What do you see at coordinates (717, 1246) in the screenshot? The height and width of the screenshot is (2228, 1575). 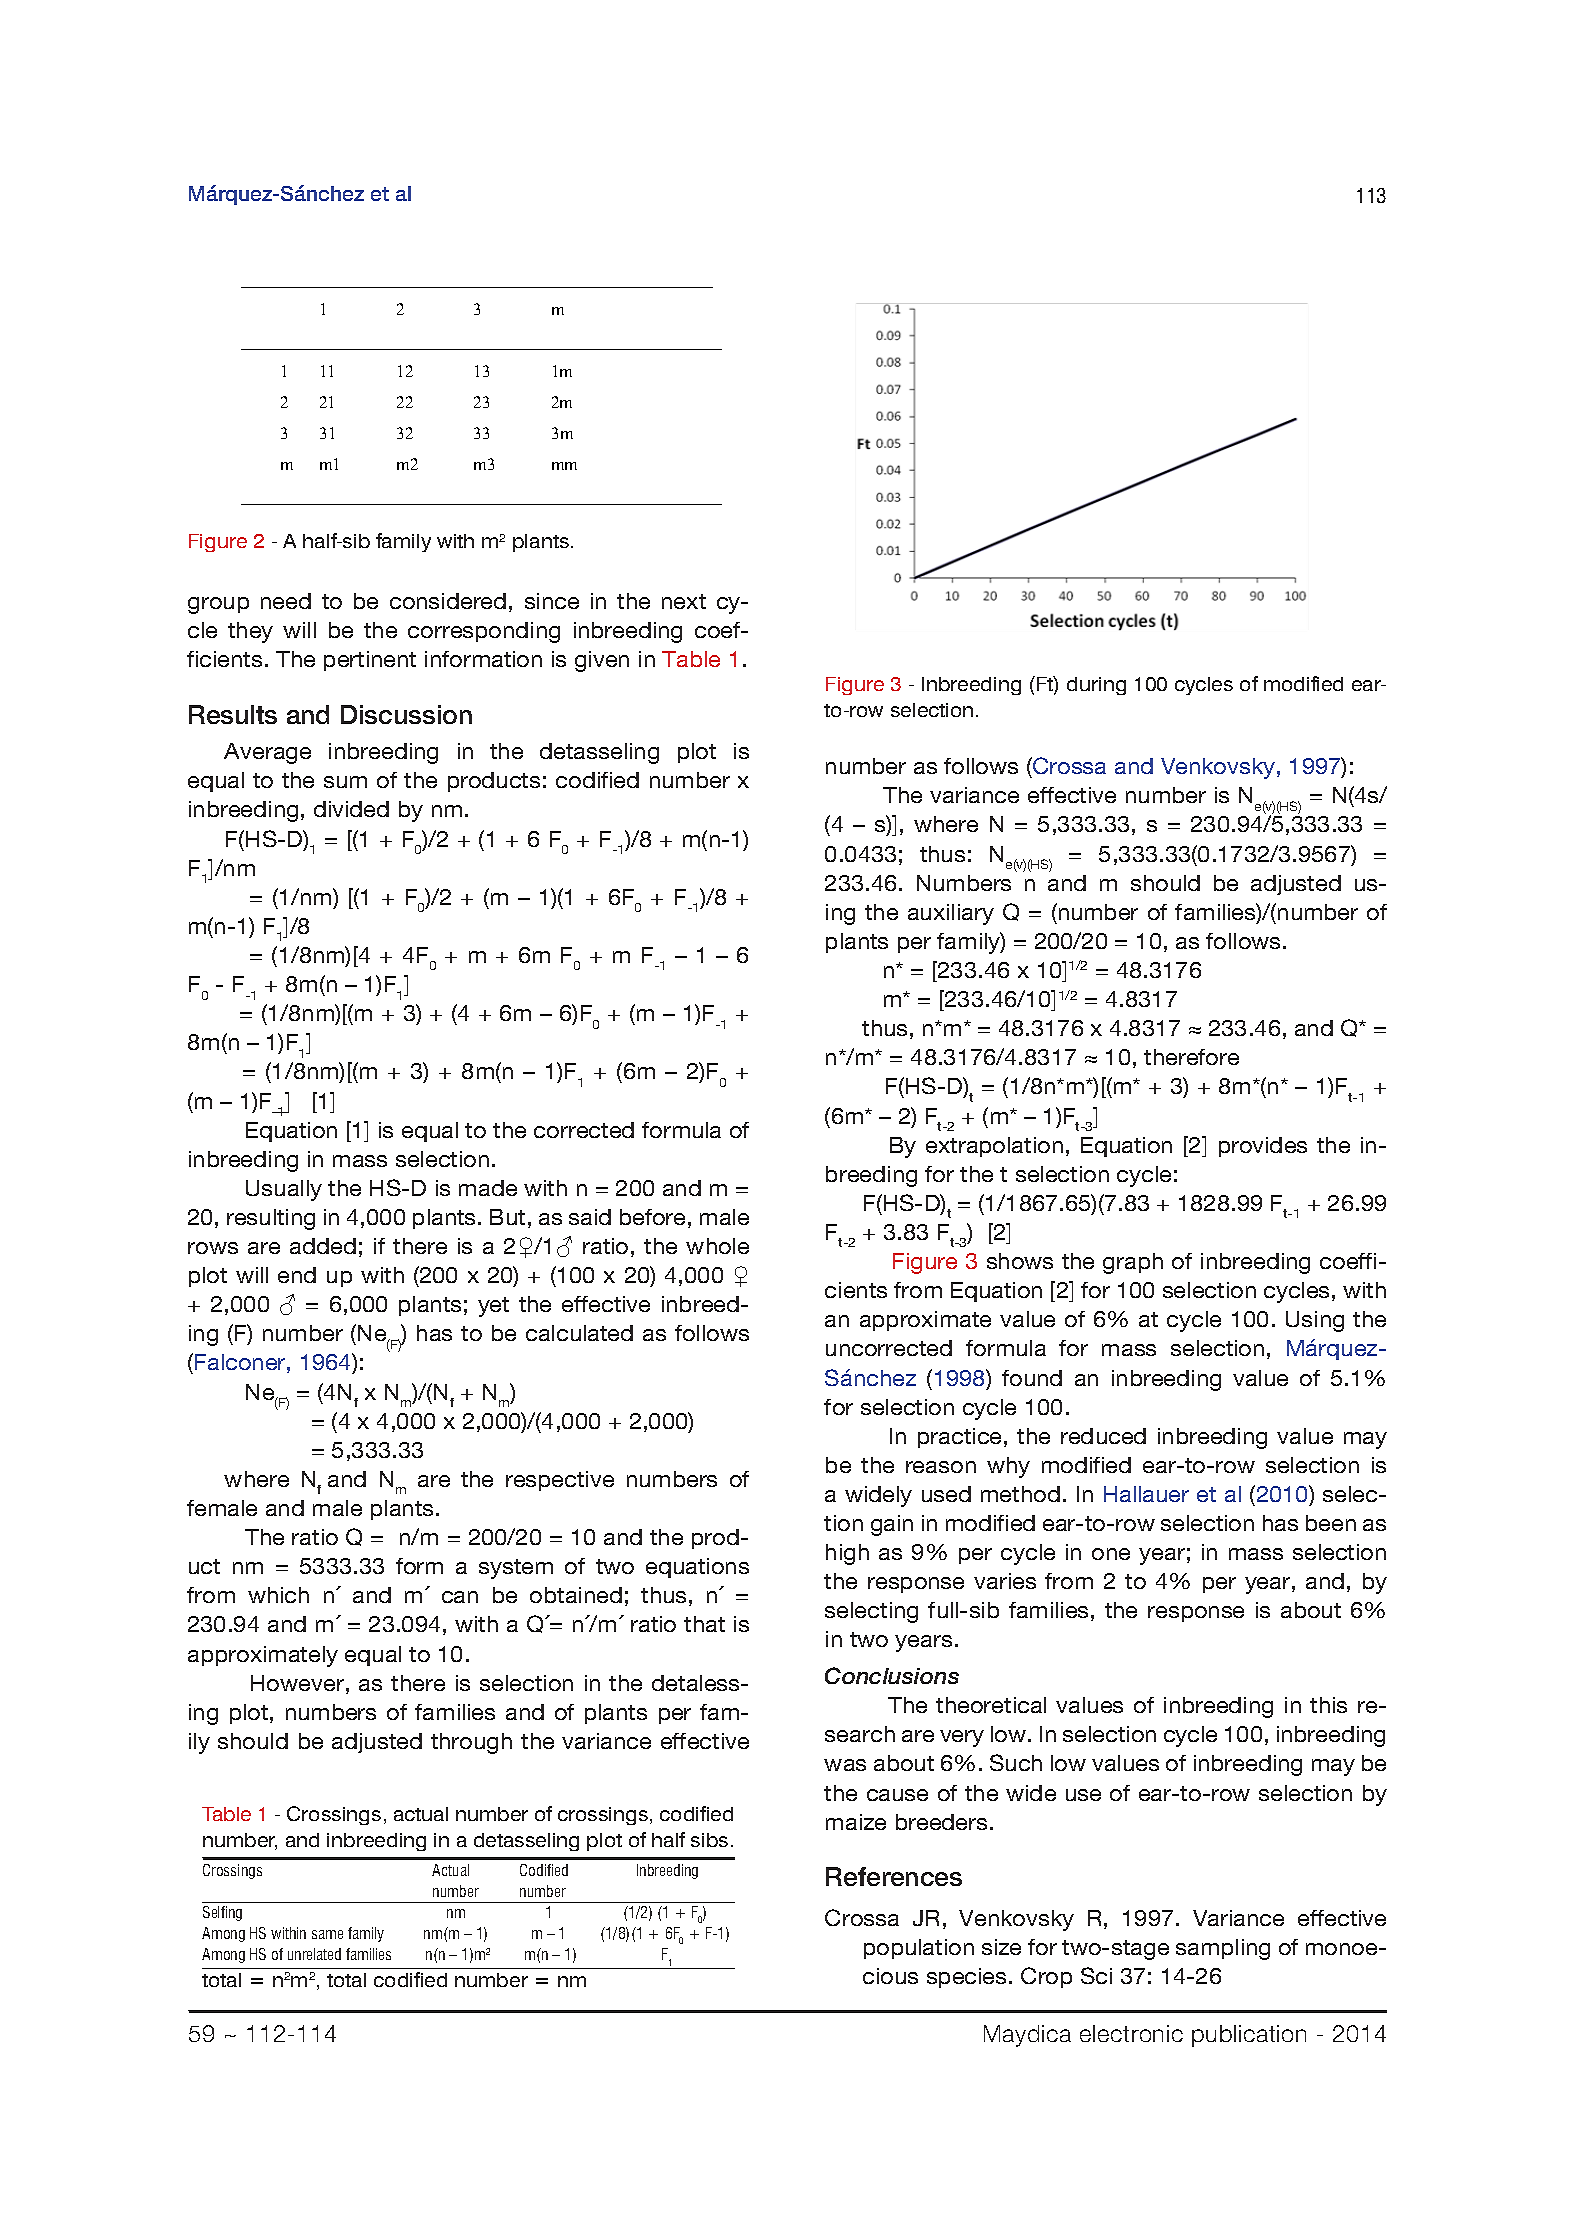 I see `whole` at bounding box center [717, 1246].
